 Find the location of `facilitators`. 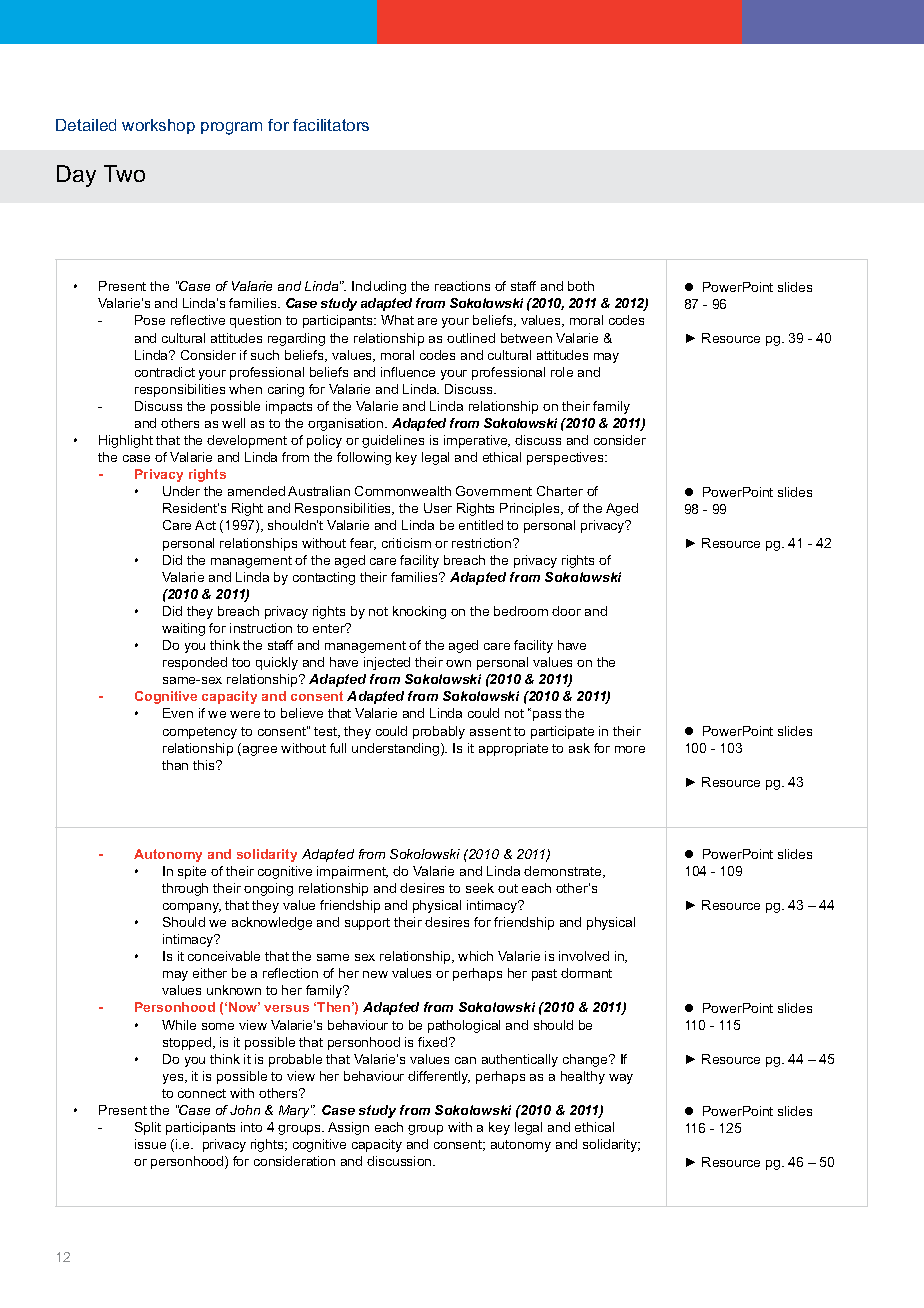

facilitators is located at coordinates (331, 125).
